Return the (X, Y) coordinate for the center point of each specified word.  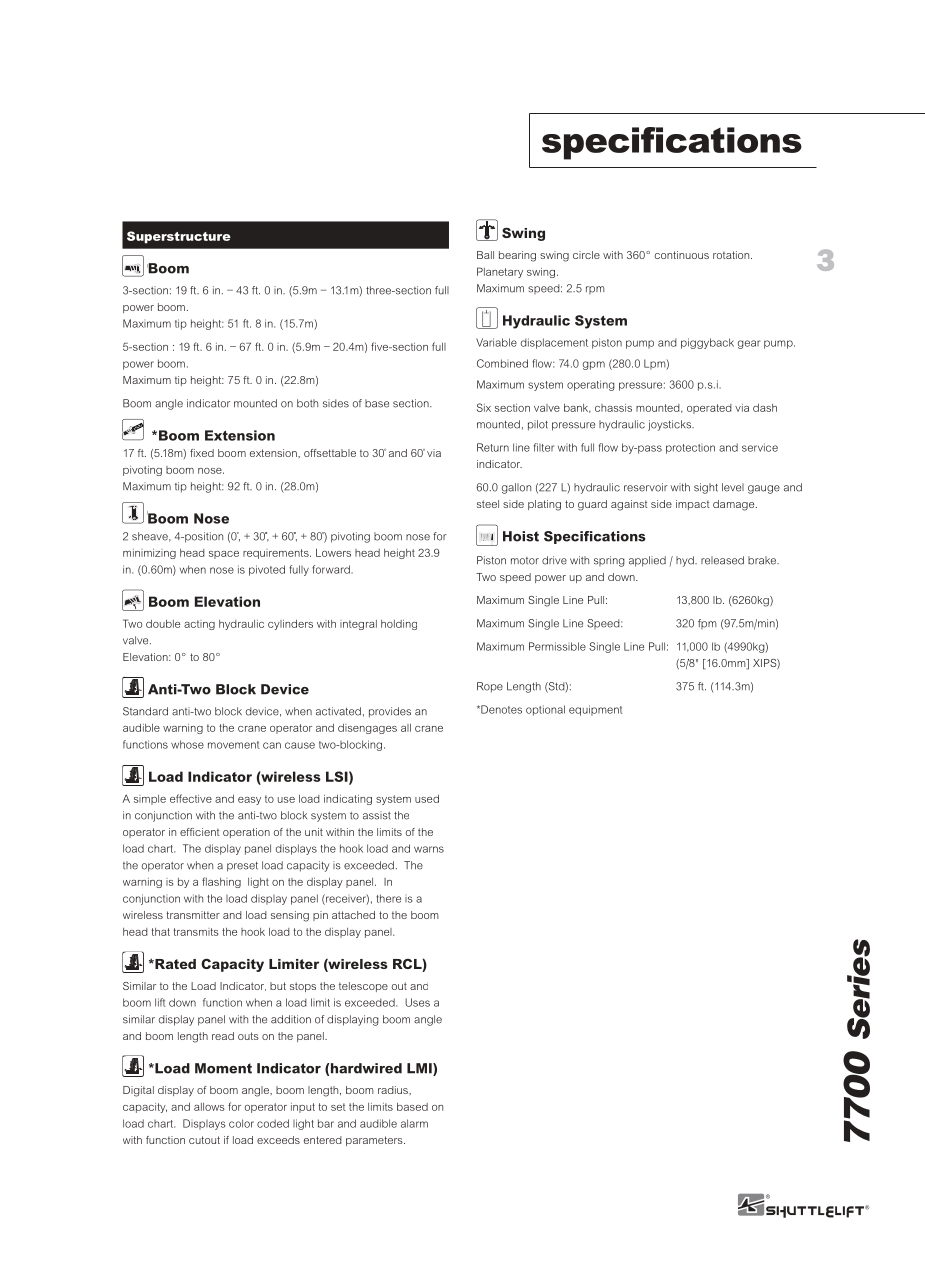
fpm (707, 624)
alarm (414, 1123)
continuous (682, 255)
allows (209, 1107)
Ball (485, 255)
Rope (490, 687)
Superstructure (179, 237)
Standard (145, 711)
